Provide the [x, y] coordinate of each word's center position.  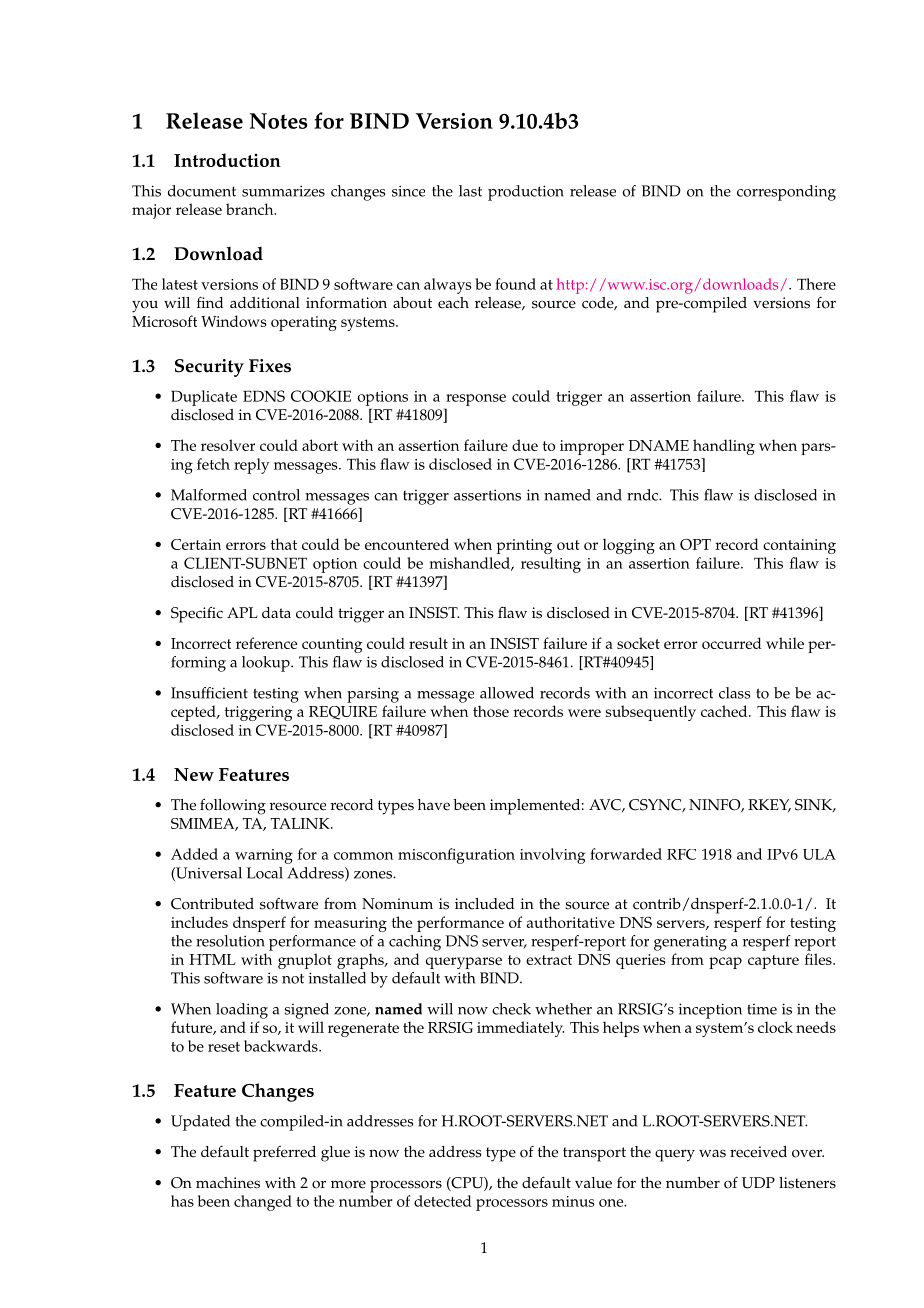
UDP [758, 1183]
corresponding [786, 193]
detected [443, 1201]
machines [228, 1183]
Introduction [227, 160]
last [470, 191]
